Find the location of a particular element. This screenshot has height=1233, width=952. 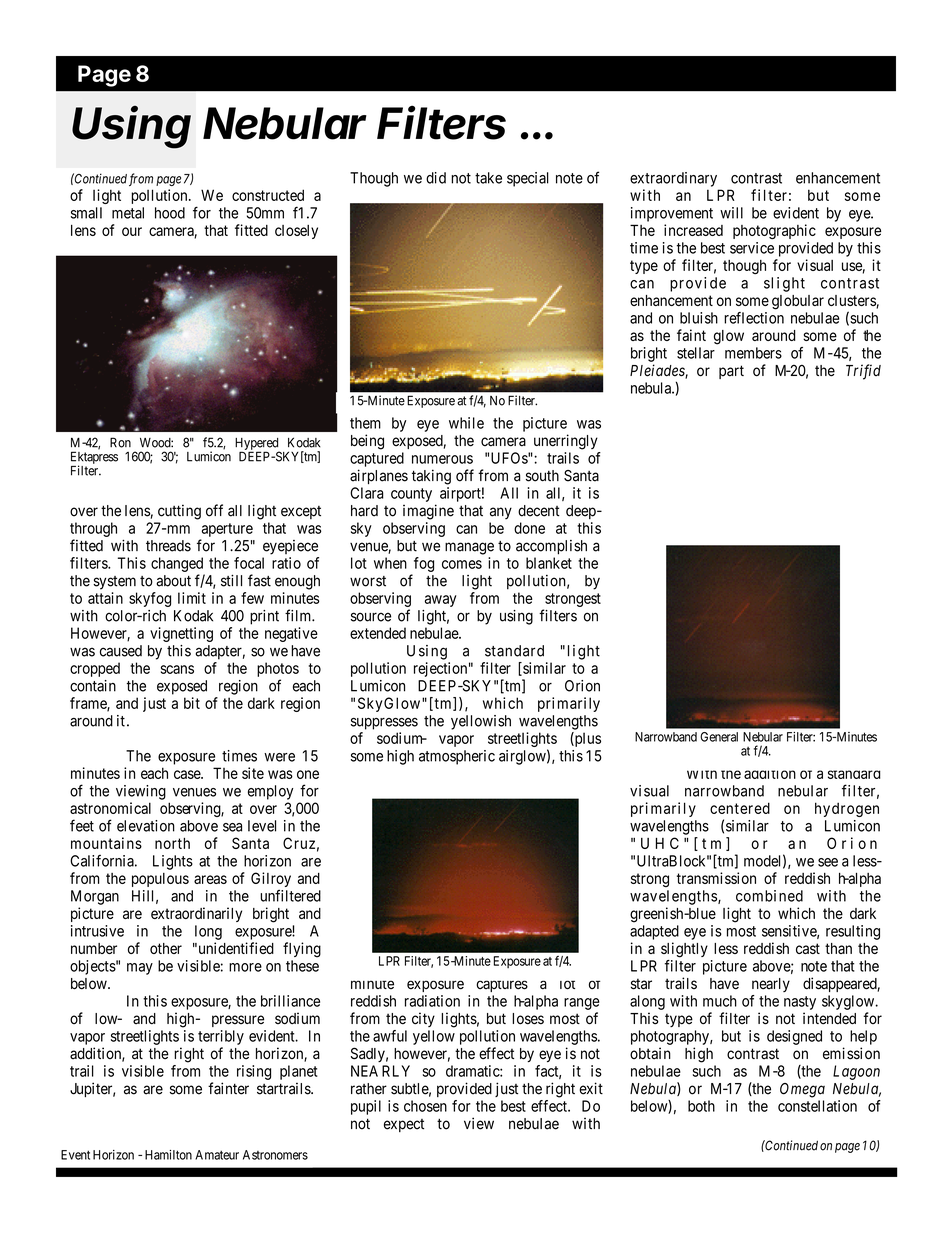

chosen is located at coordinates (425, 1106).
